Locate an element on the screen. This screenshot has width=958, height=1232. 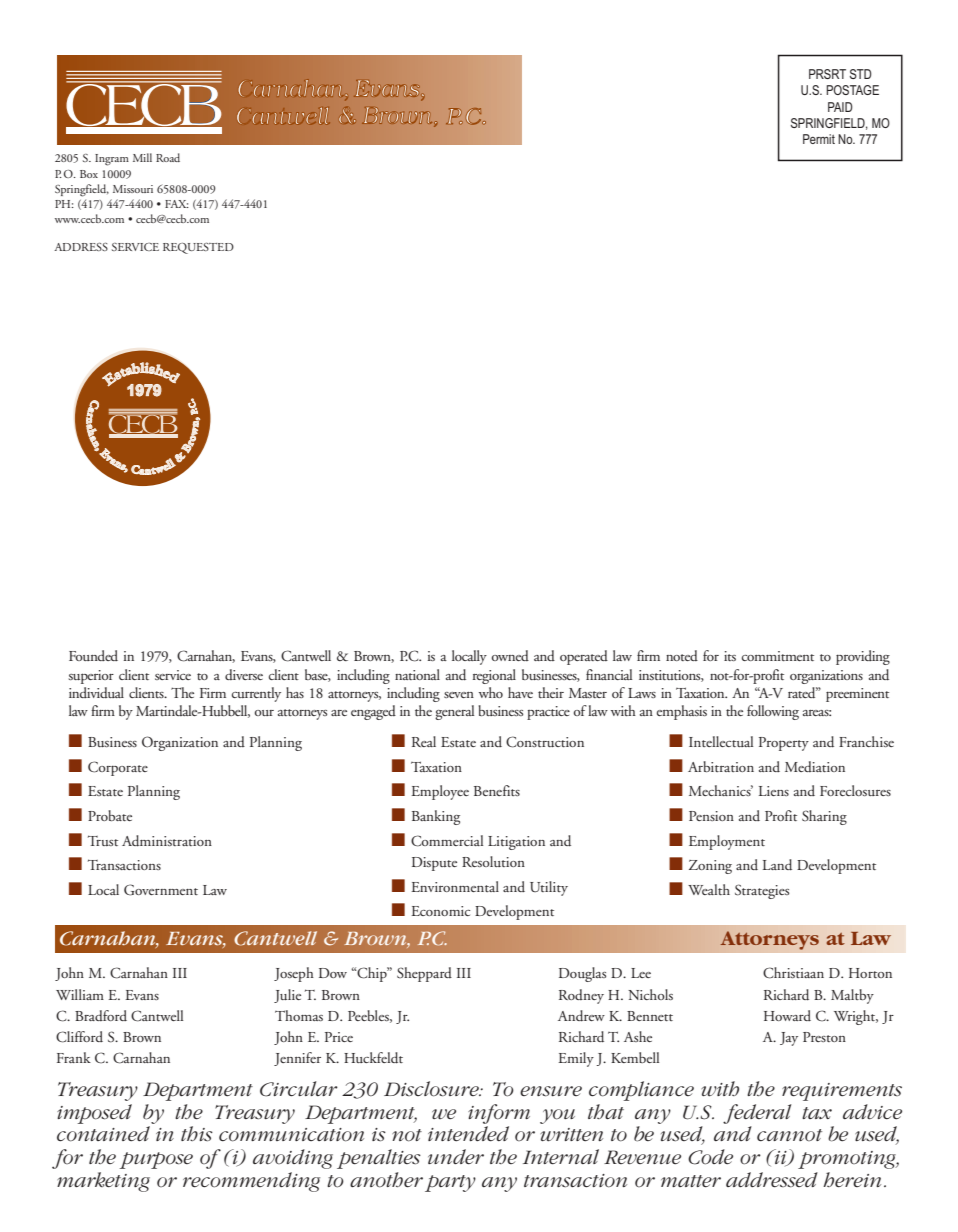
owned is located at coordinates (510, 655).
